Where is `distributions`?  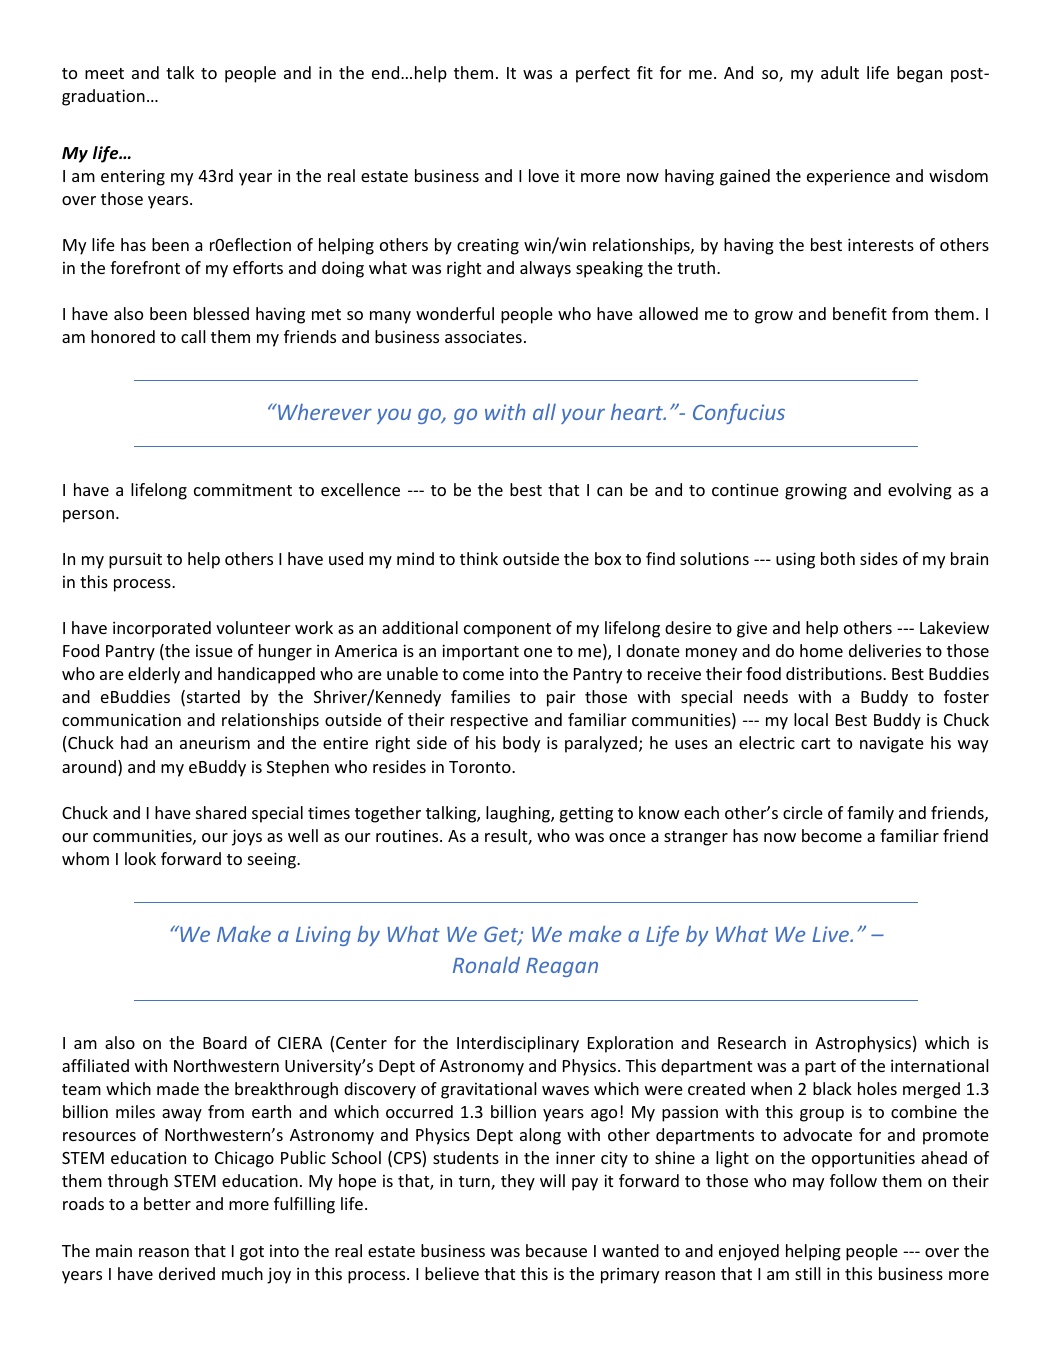
distributions is located at coordinates (835, 673).
